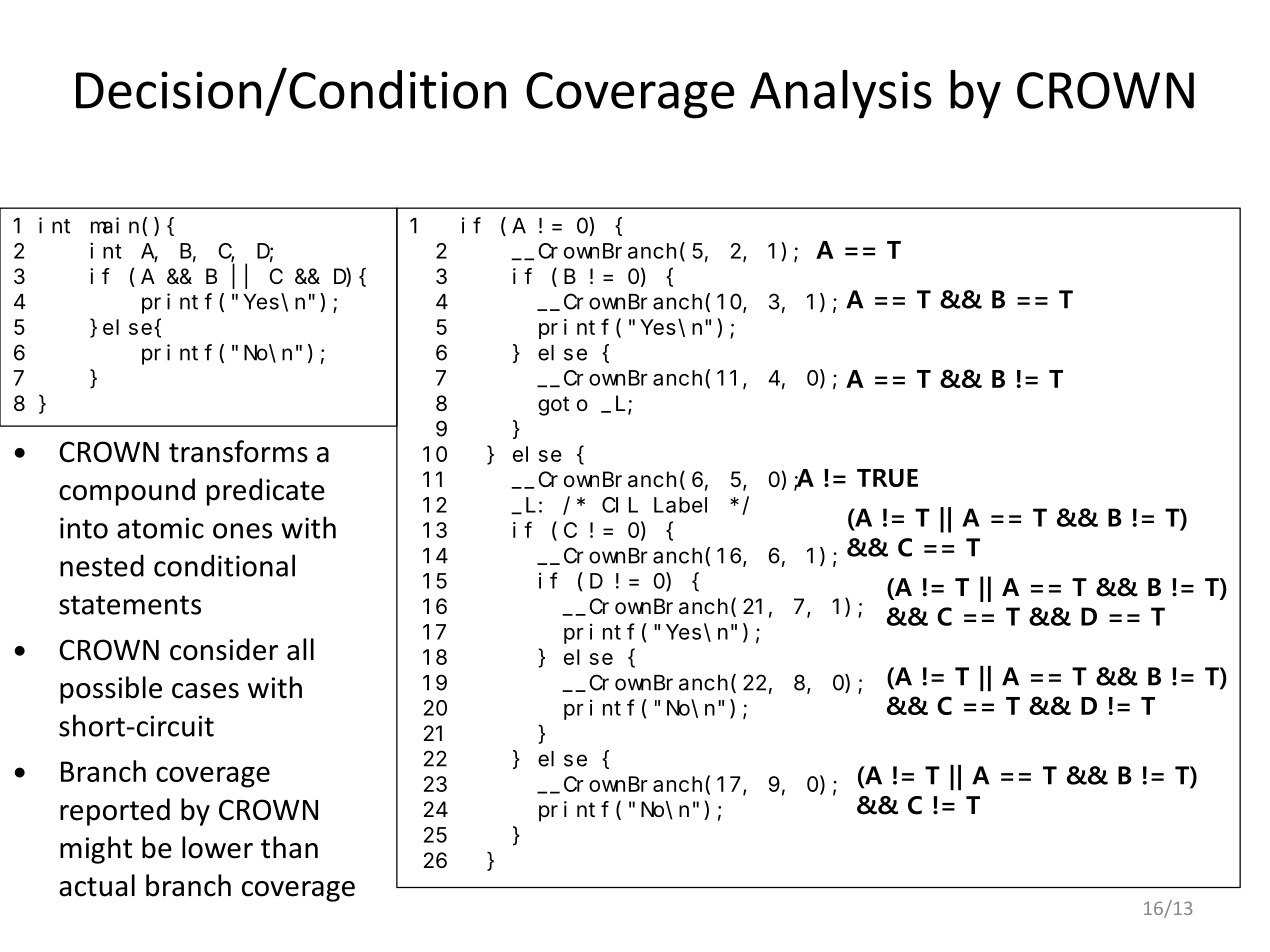 This screenshot has width=1270, height=952. What do you see at coordinates (205, 691) in the screenshot?
I see `cases` at bounding box center [205, 691].
